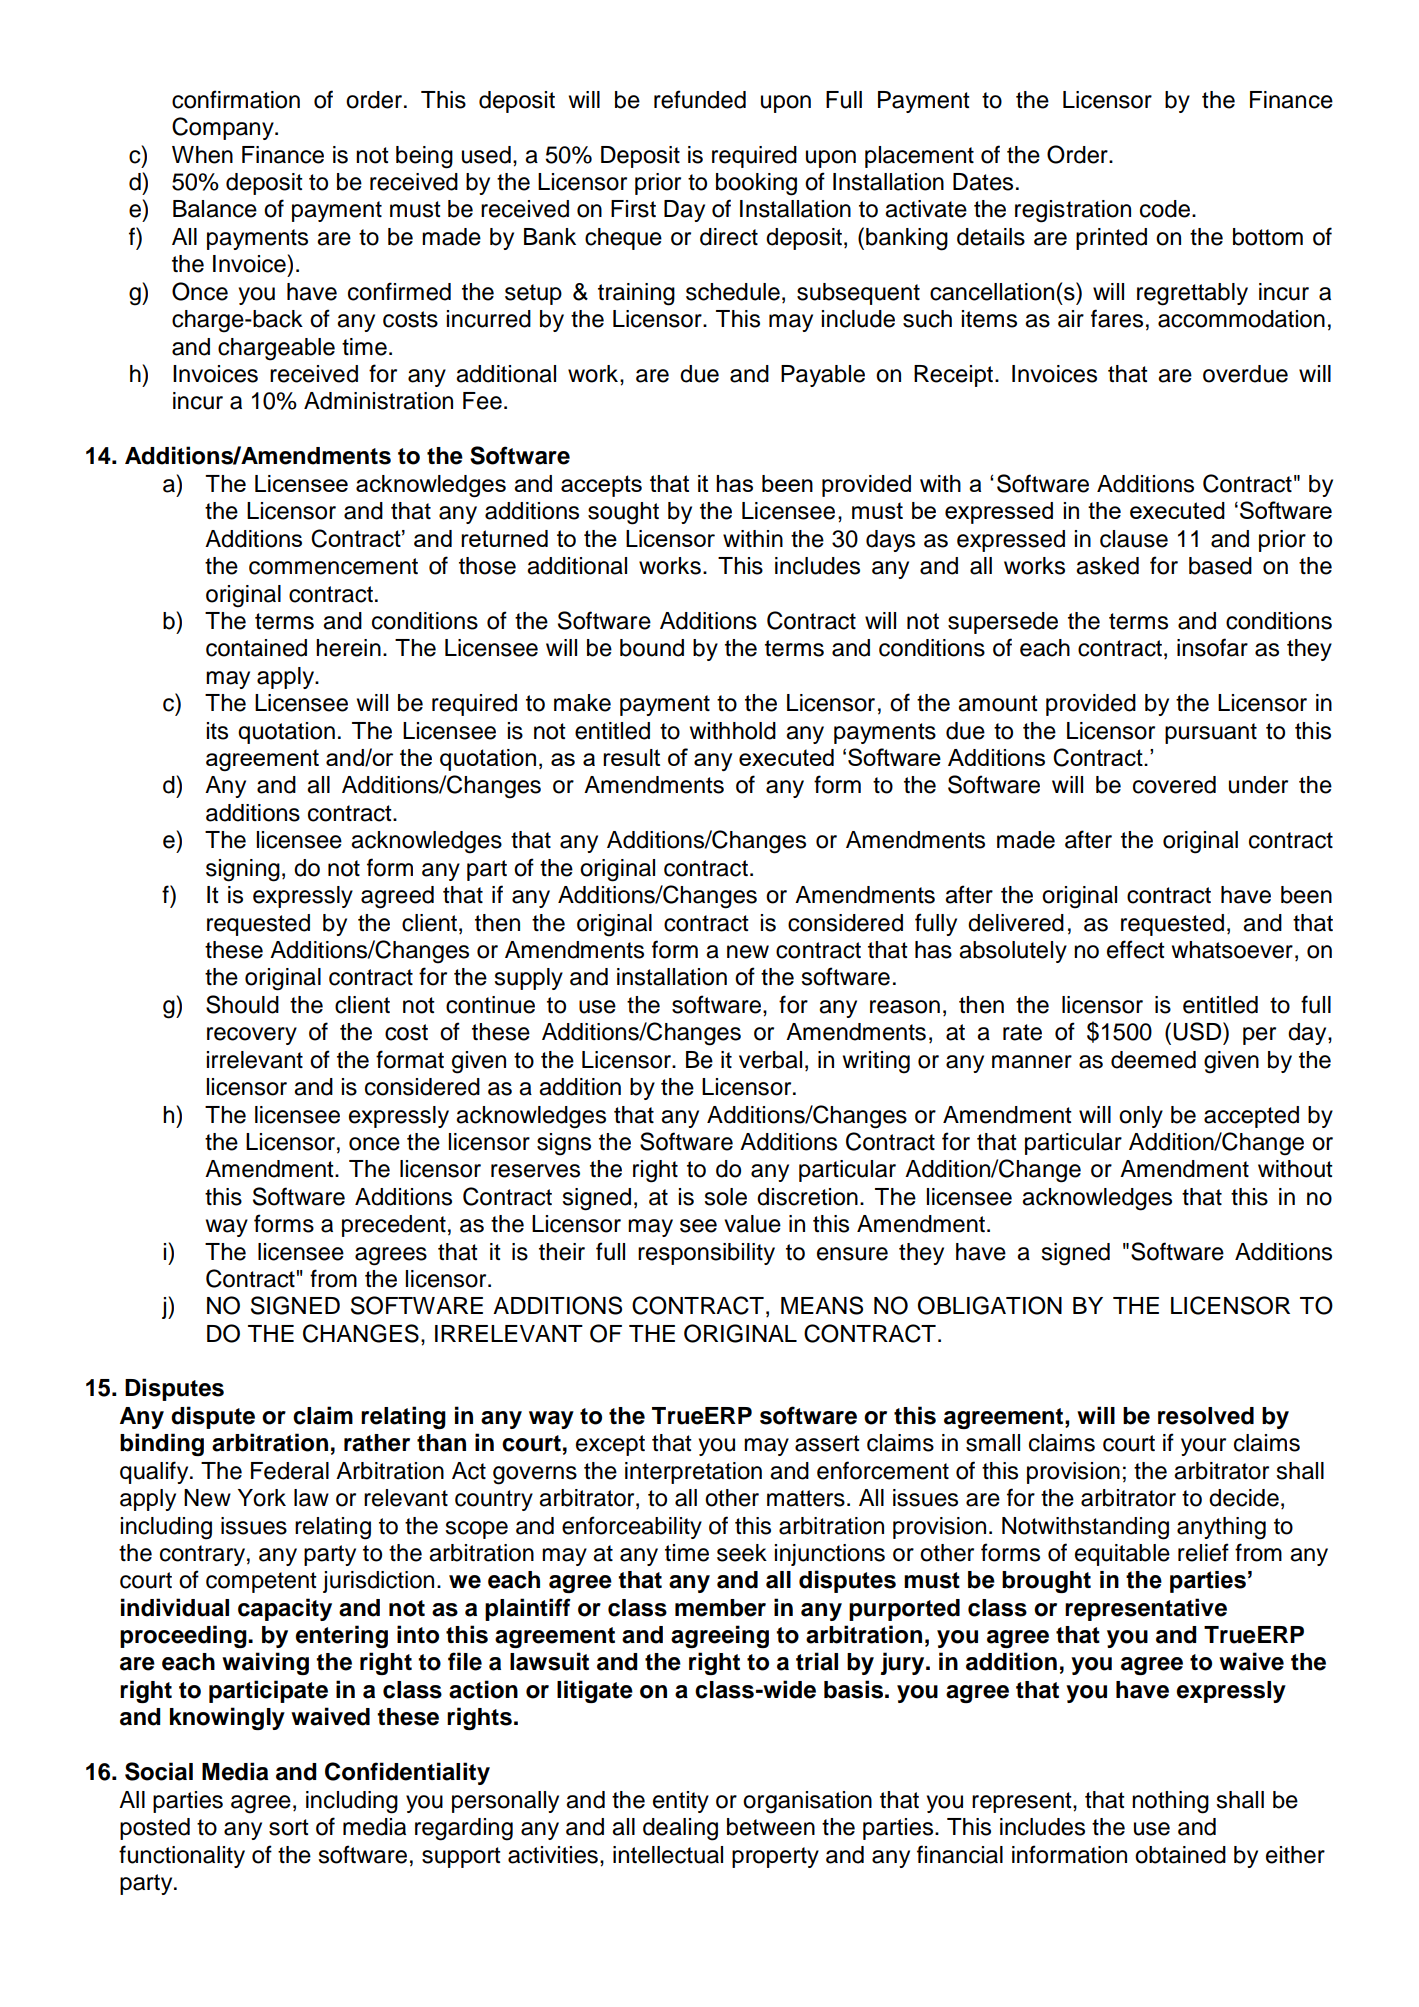 This screenshot has height=2007, width=1419. Describe the element at coordinates (756, 184) in the screenshot. I see `booking` at that location.
